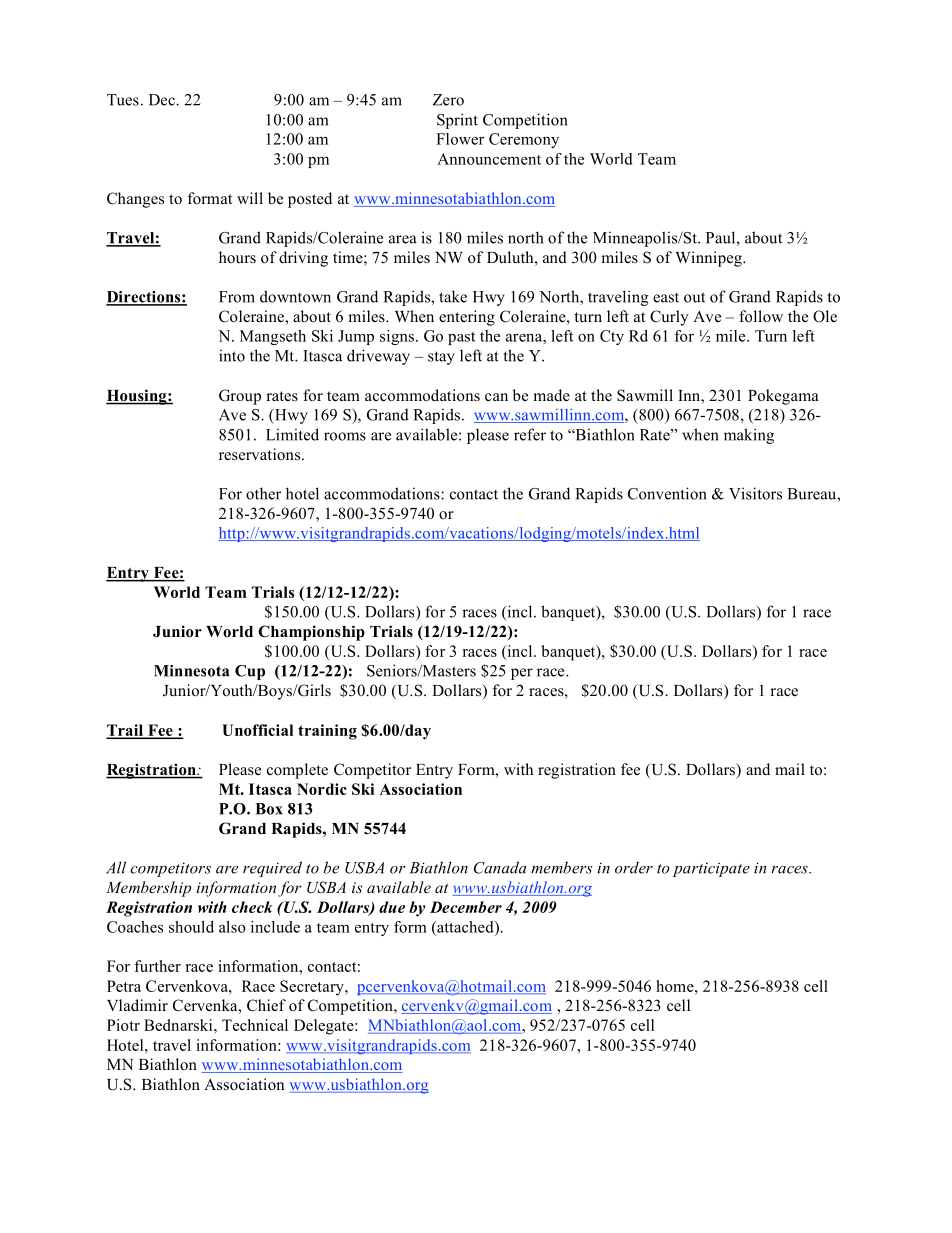  Describe the element at coordinates (524, 140) in the screenshot. I see `Ceremony` at that location.
